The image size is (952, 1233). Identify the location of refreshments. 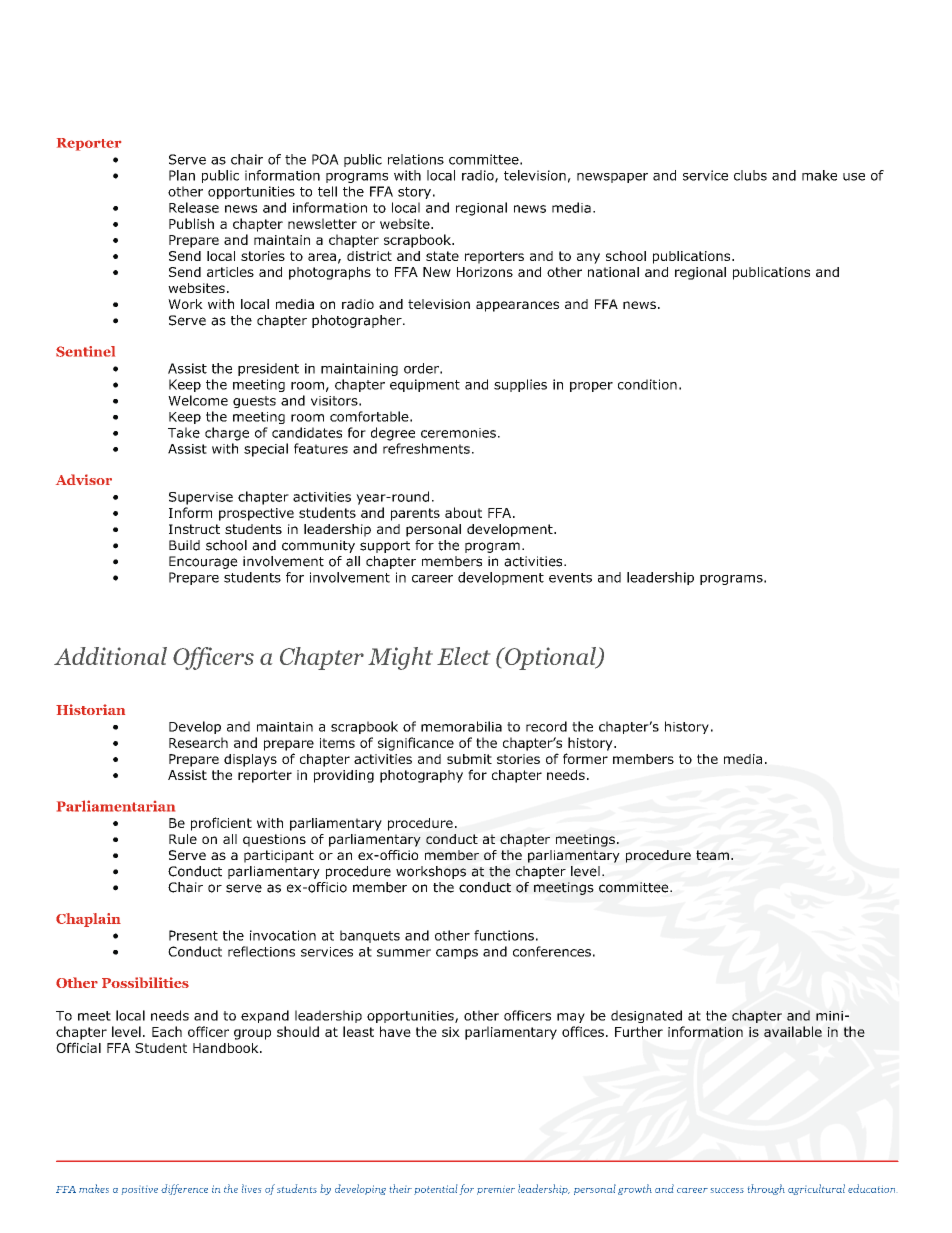
(426, 448).
